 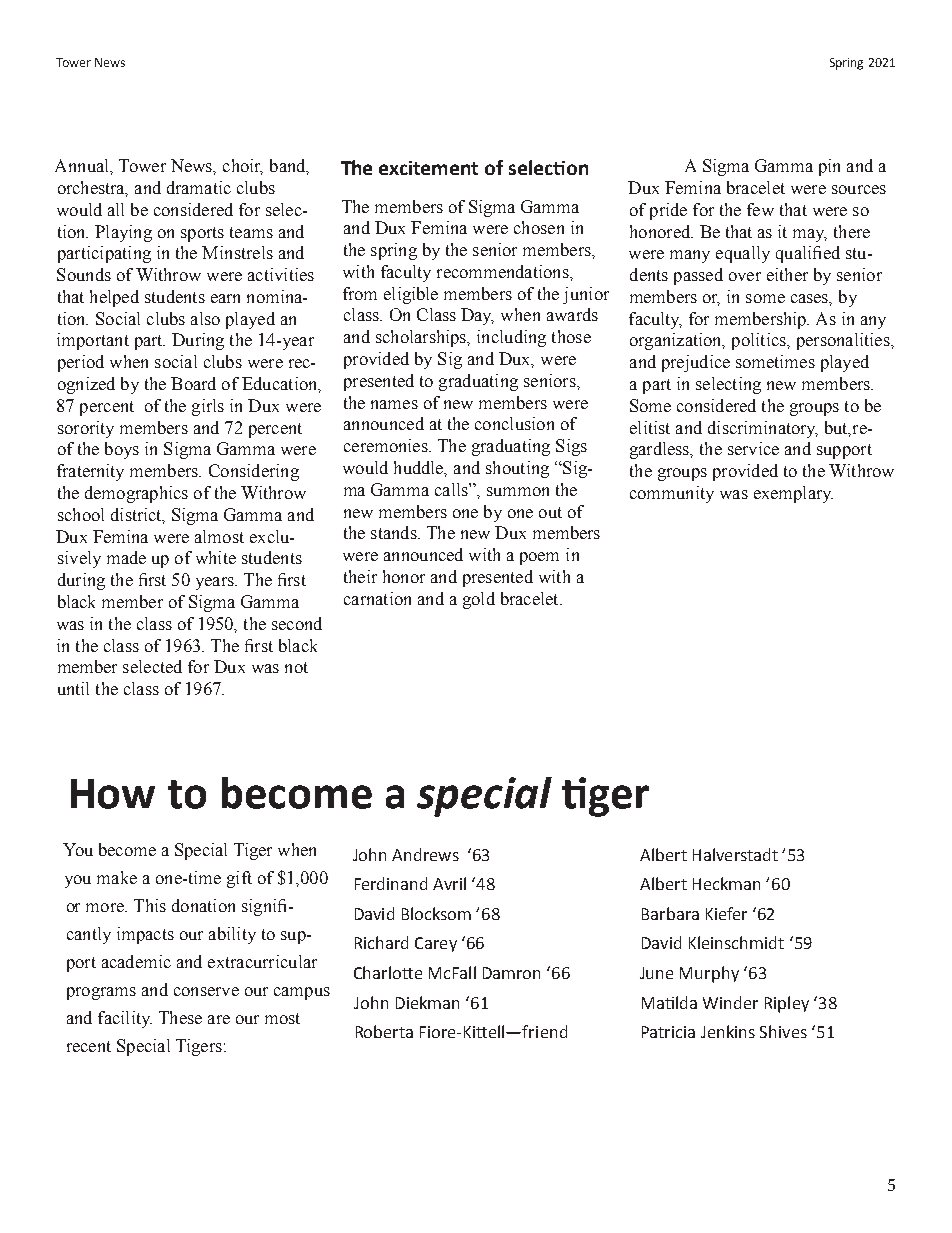 What do you see at coordinates (753, 448) in the image?
I see `service` at bounding box center [753, 448].
